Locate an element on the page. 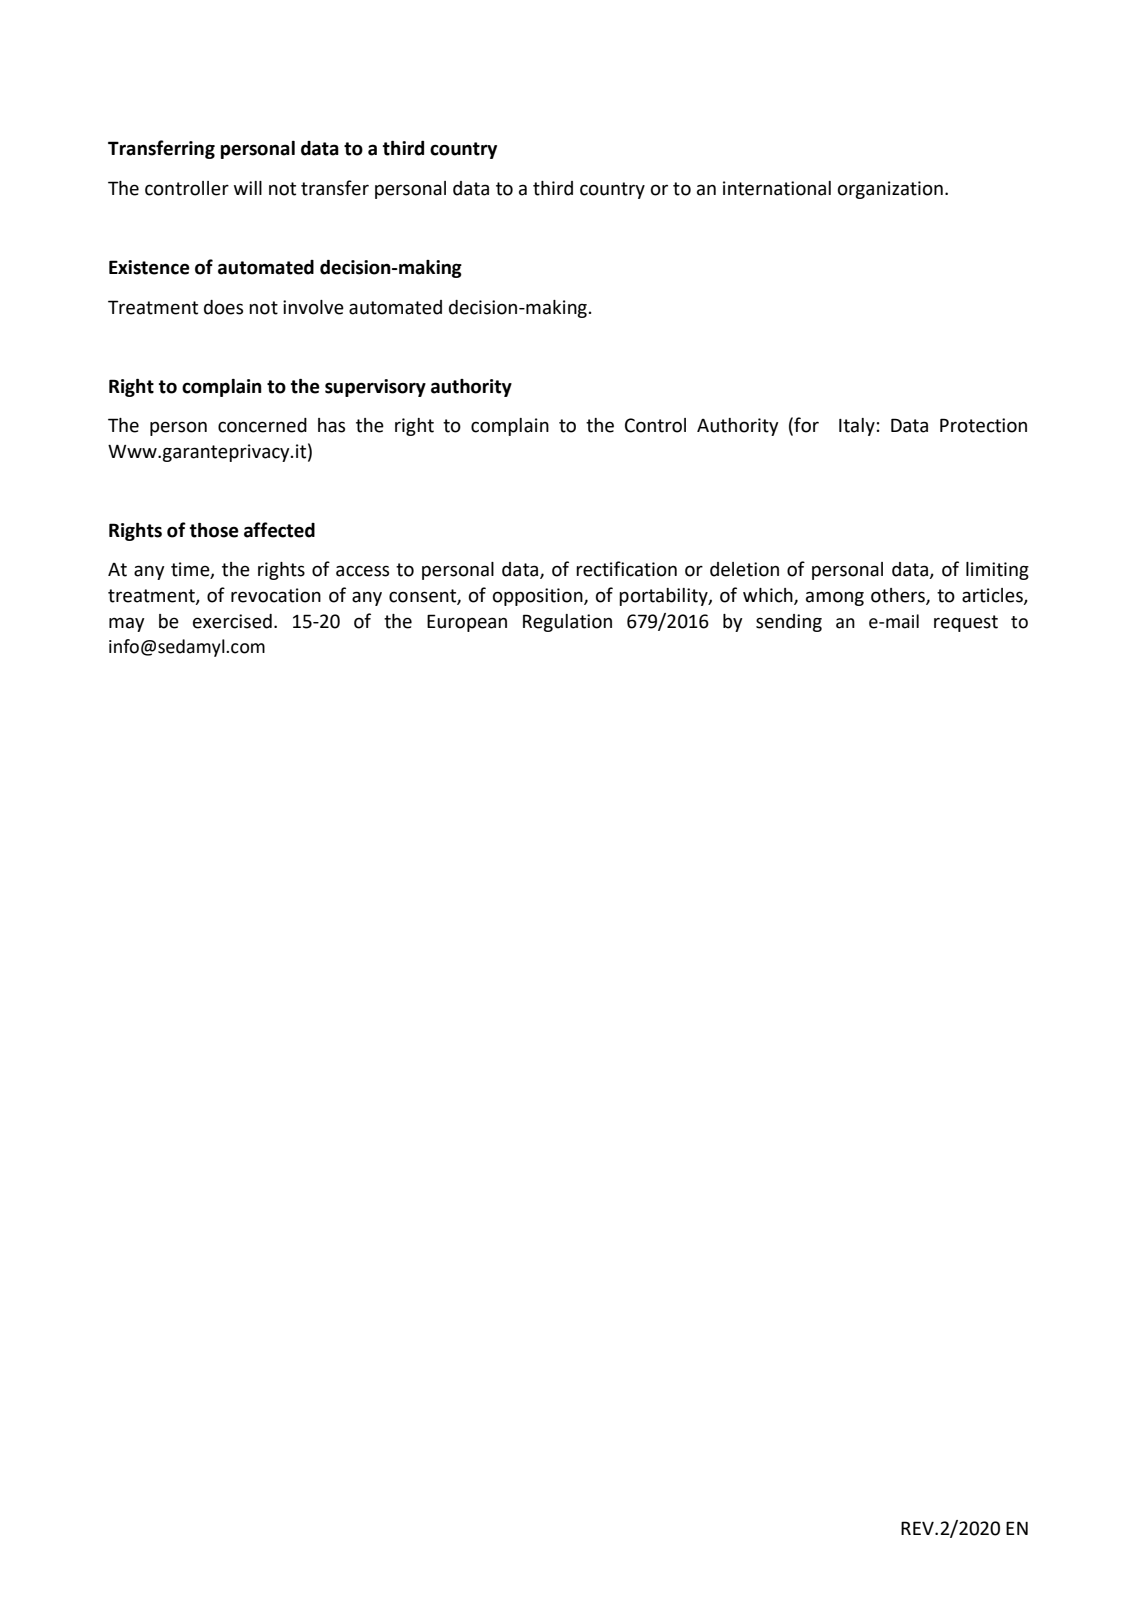  Regulation is located at coordinates (567, 623).
